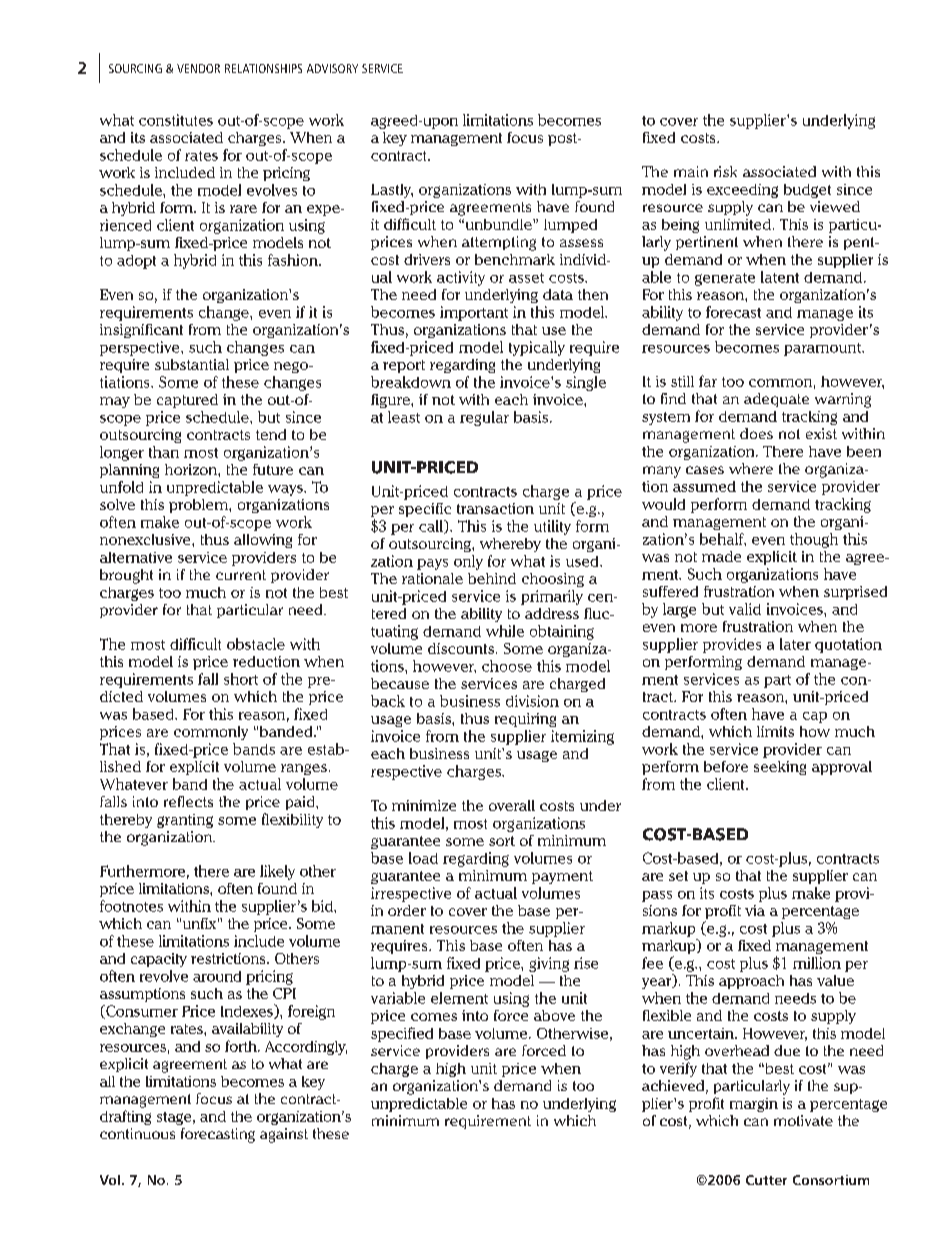  What do you see at coordinates (725, 171) in the document?
I see `risk` at bounding box center [725, 171].
